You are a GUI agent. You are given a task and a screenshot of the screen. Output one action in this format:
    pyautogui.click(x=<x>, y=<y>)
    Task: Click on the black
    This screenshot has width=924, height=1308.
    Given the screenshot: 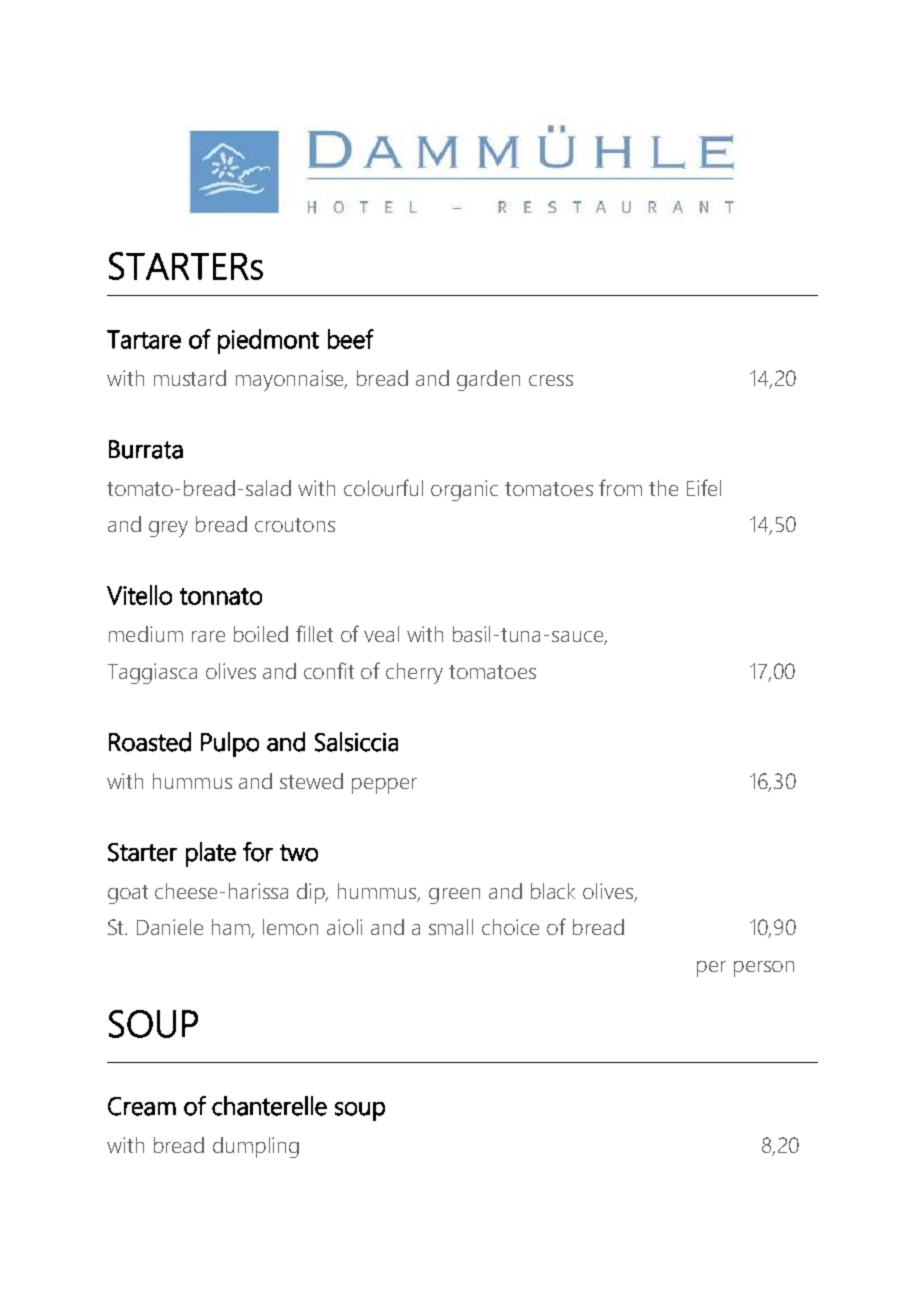 What is the action you would take?
    pyautogui.click(x=553, y=891)
